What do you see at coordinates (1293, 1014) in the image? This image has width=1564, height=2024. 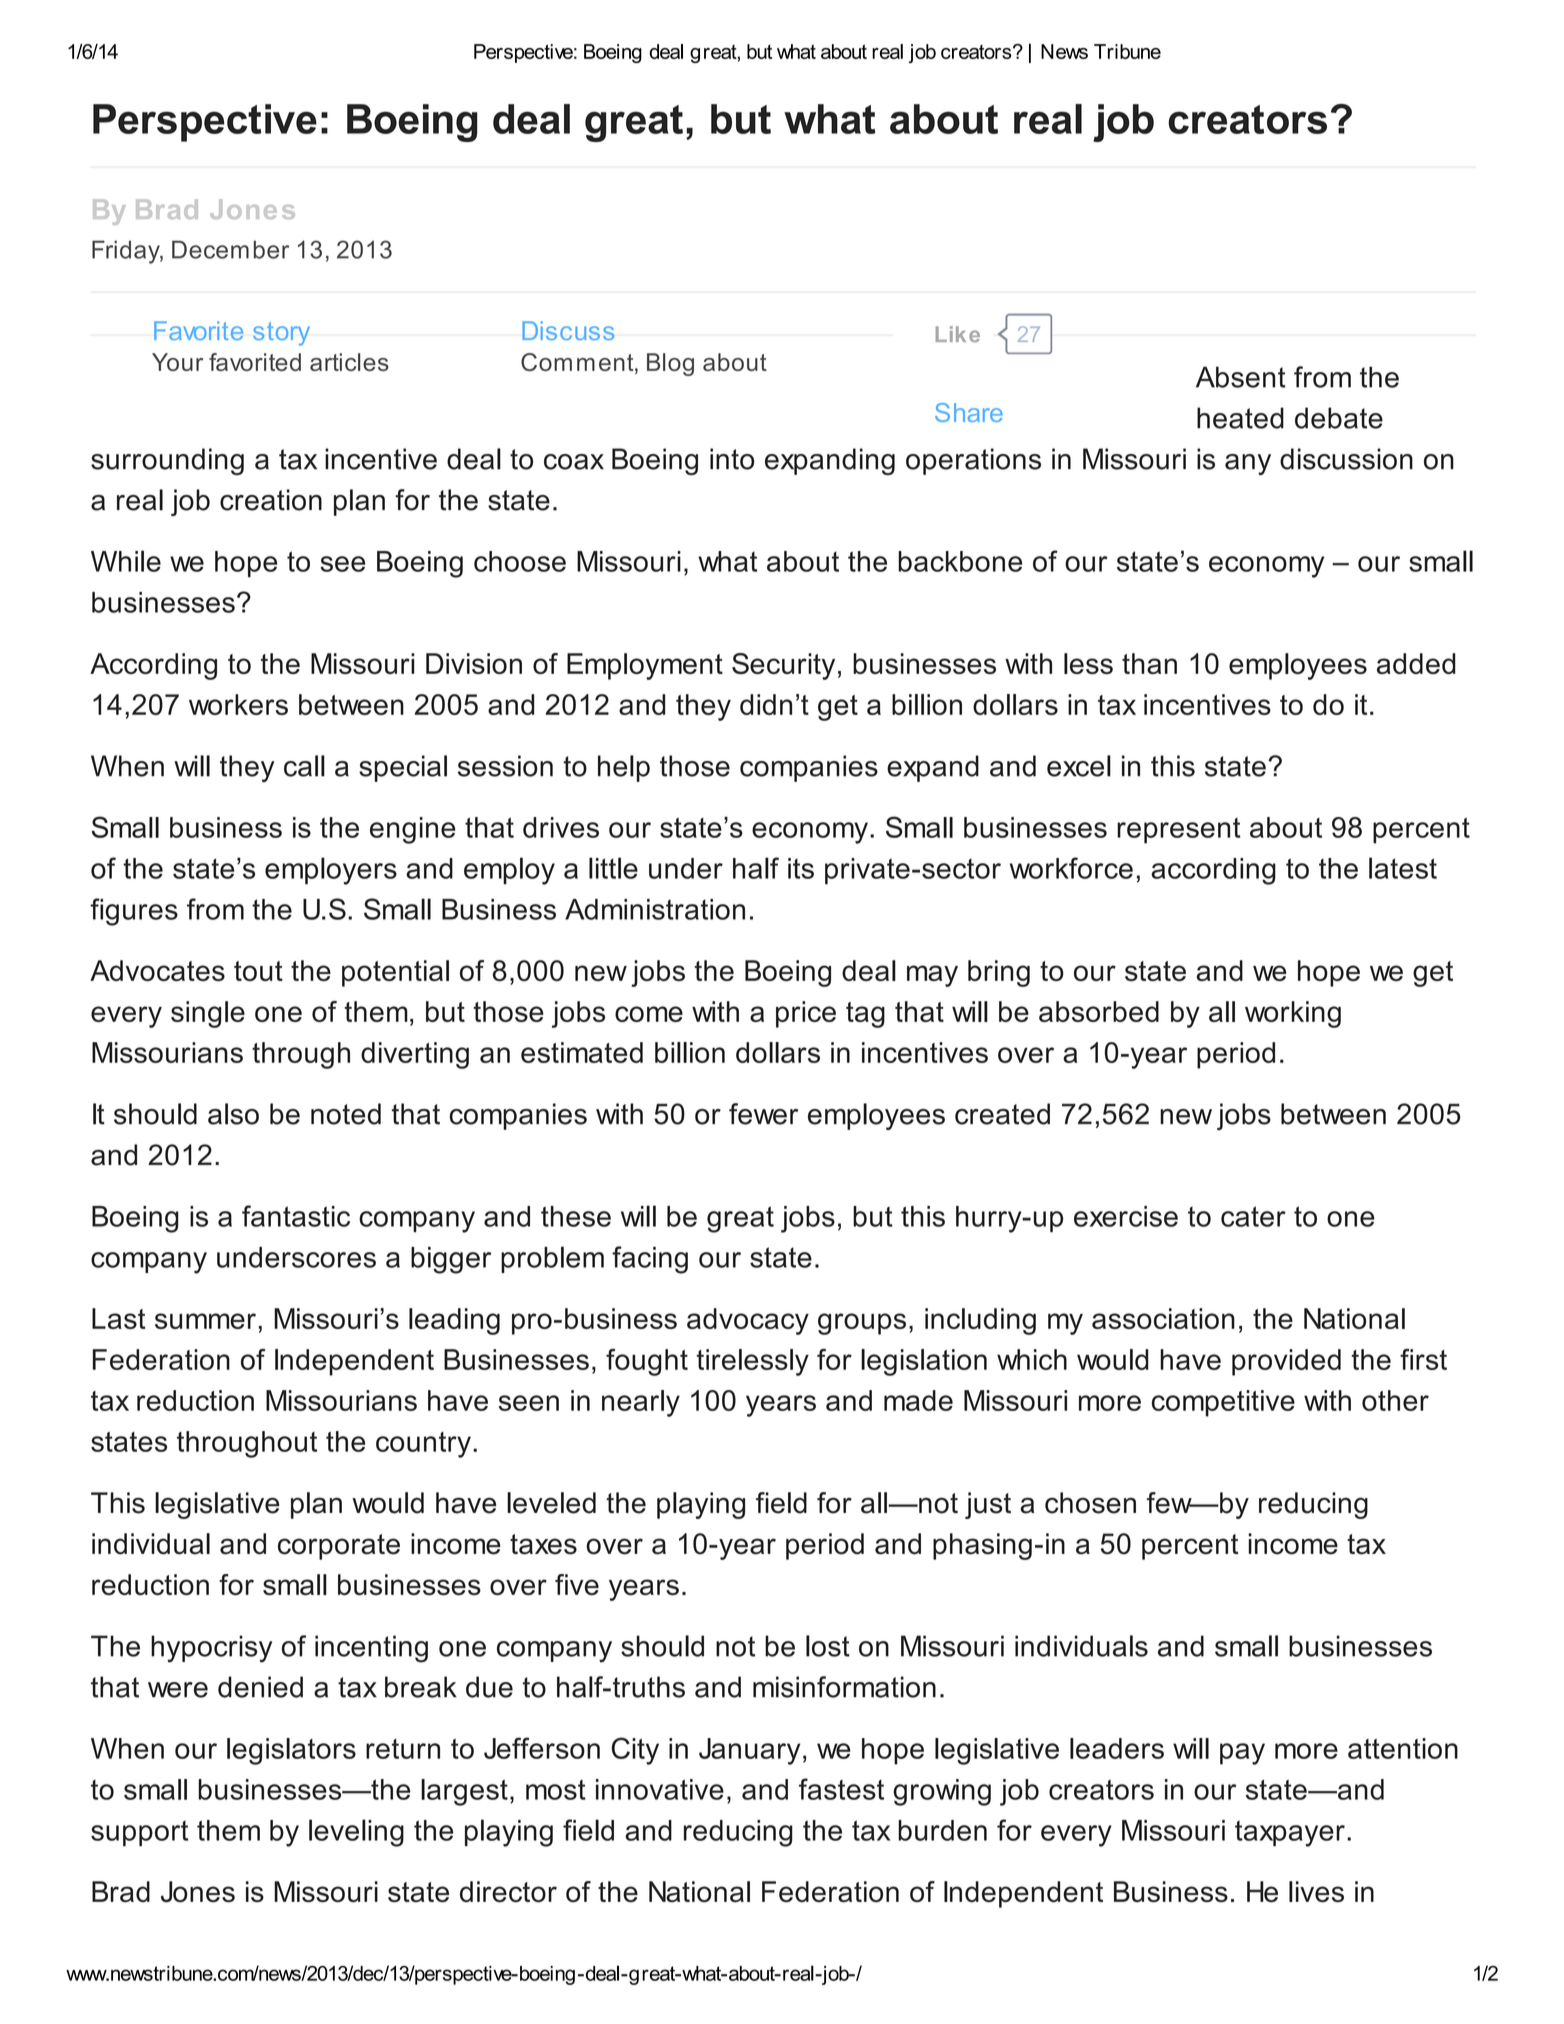 I see `working` at bounding box center [1293, 1014].
